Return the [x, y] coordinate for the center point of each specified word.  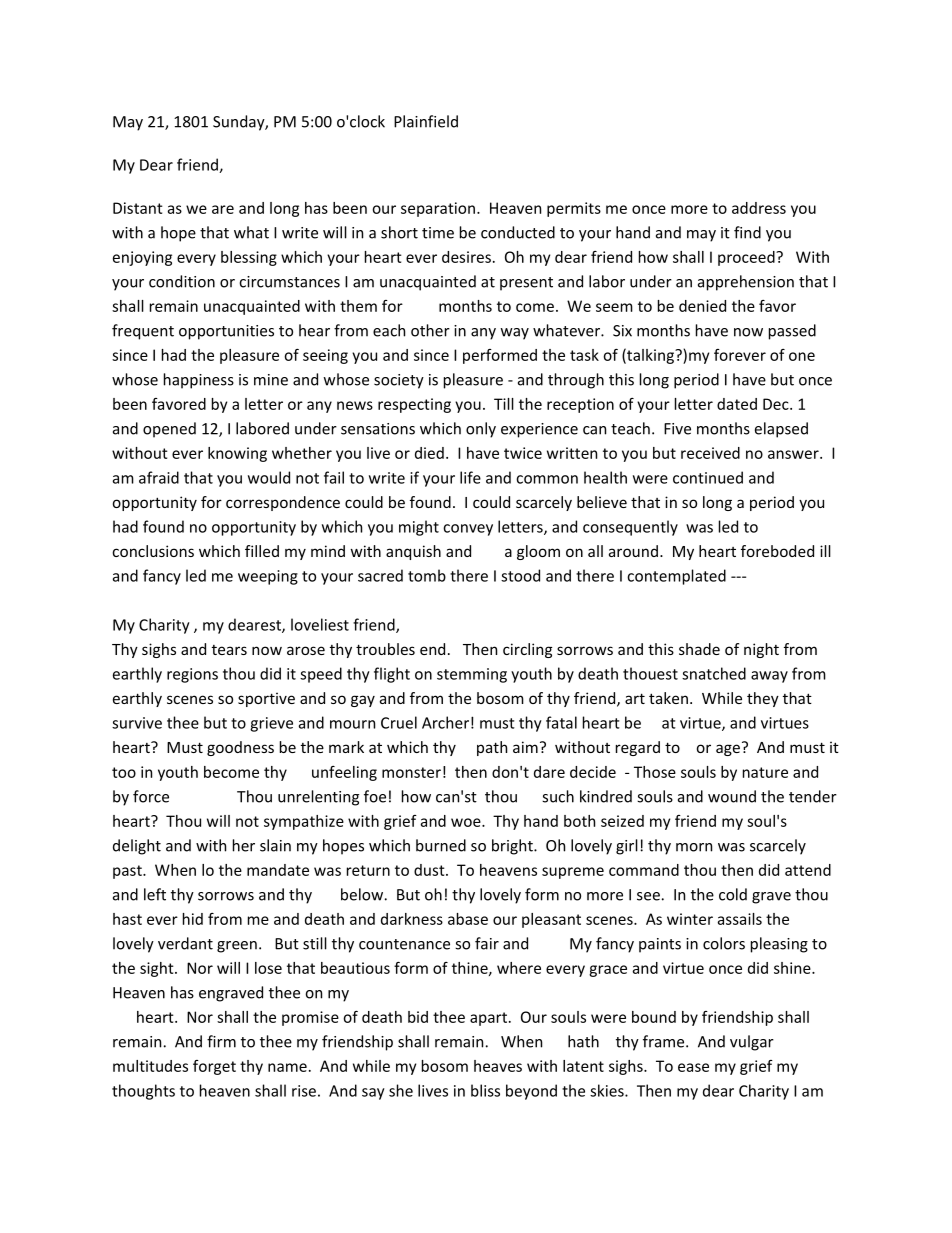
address [759, 208]
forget [214, 1067]
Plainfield [426, 121]
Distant [138, 208]
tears [229, 650]
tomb [427, 575]
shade [699, 649]
